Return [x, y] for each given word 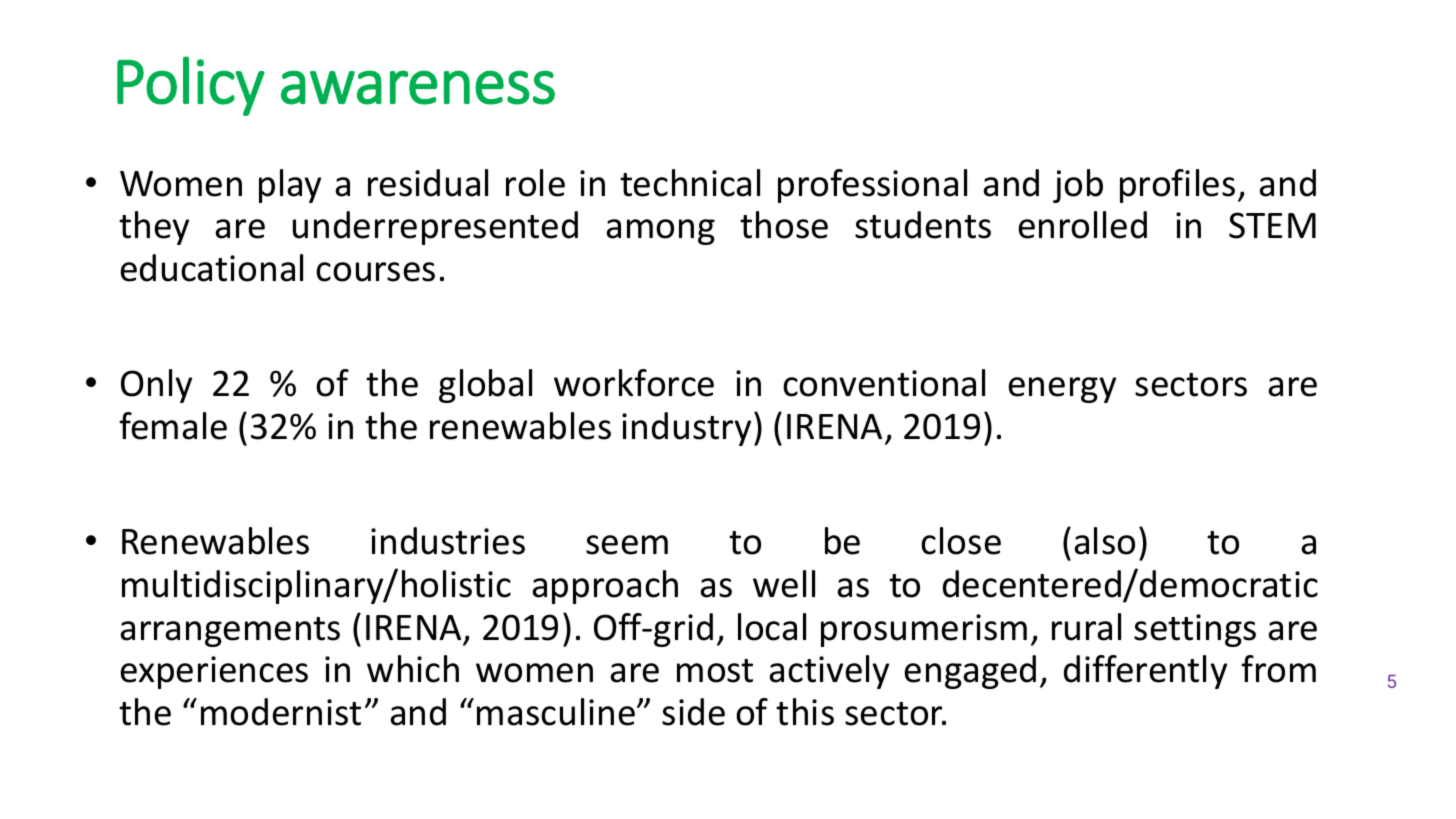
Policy [191, 86]
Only [156, 386]
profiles [1177, 186]
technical [690, 183]
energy [1062, 390]
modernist [281, 712]
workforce [634, 383]
